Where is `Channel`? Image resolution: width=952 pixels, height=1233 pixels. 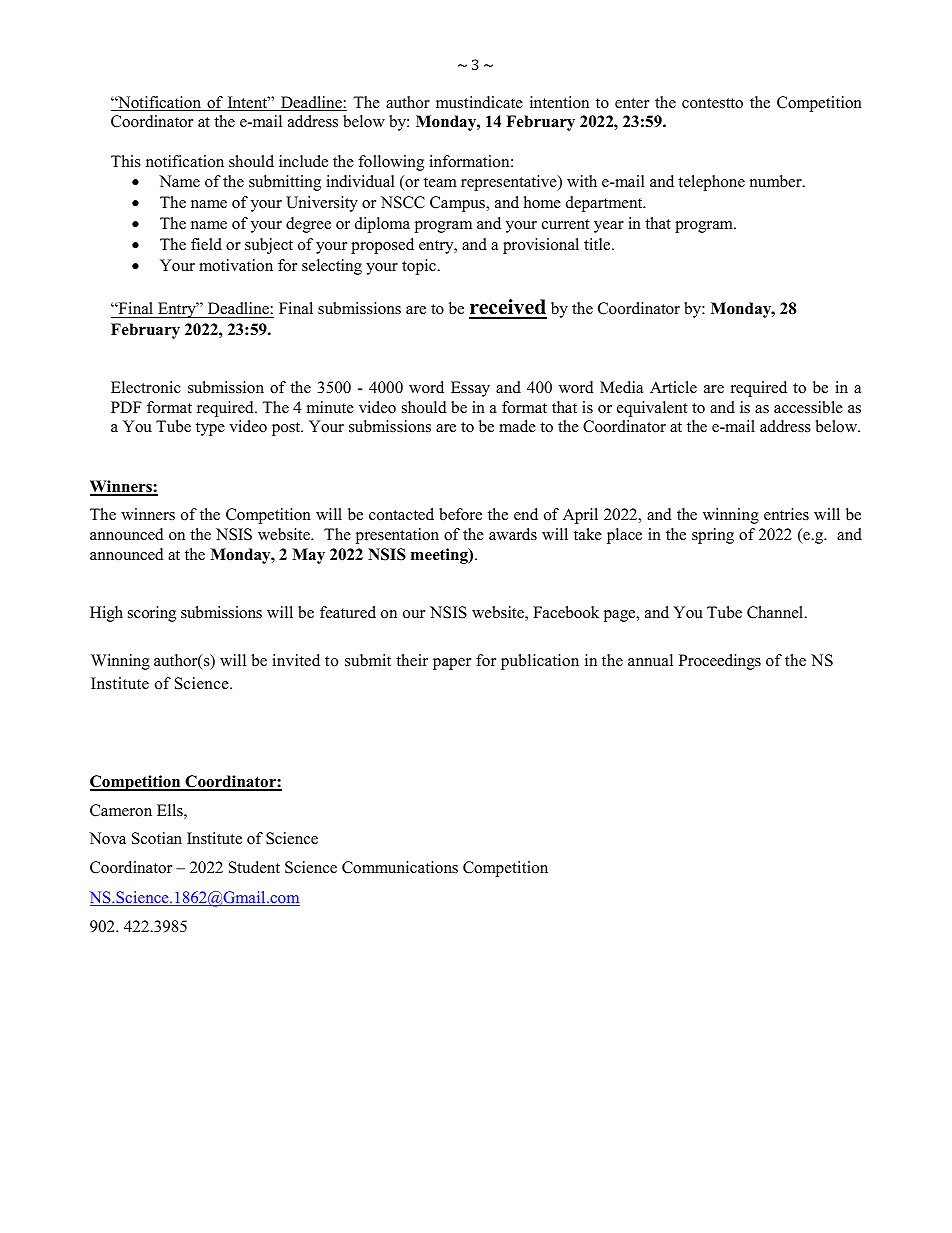
Channel is located at coordinates (776, 612).
